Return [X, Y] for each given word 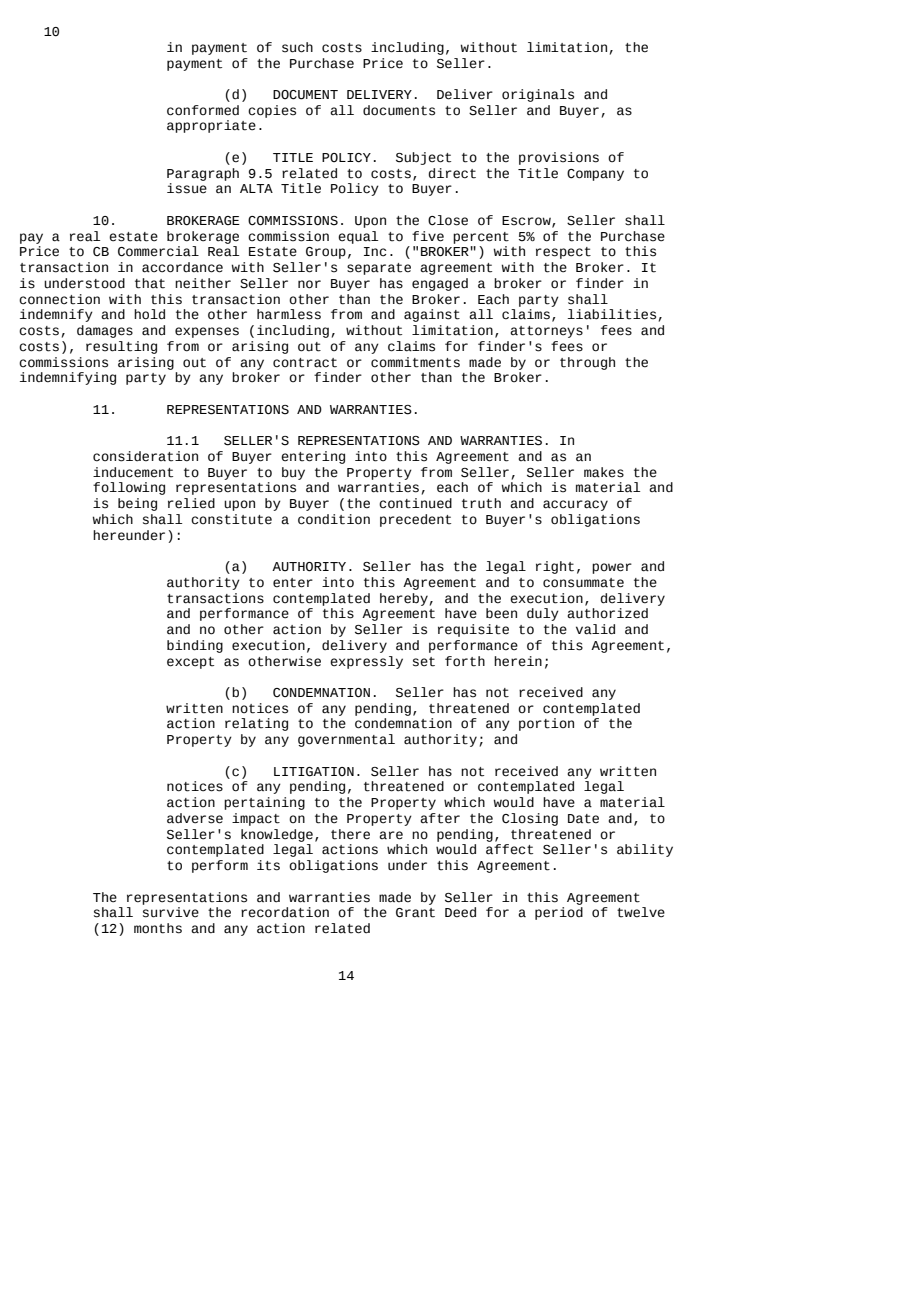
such [297, 47]
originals [538, 95]
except [190, 663]
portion [546, 724]
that [150, 283]
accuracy [575, 505]
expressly [366, 662]
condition [334, 519]
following [129, 488]
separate [379, 269]
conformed [203, 110]
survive [171, 912]
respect [563, 253]
